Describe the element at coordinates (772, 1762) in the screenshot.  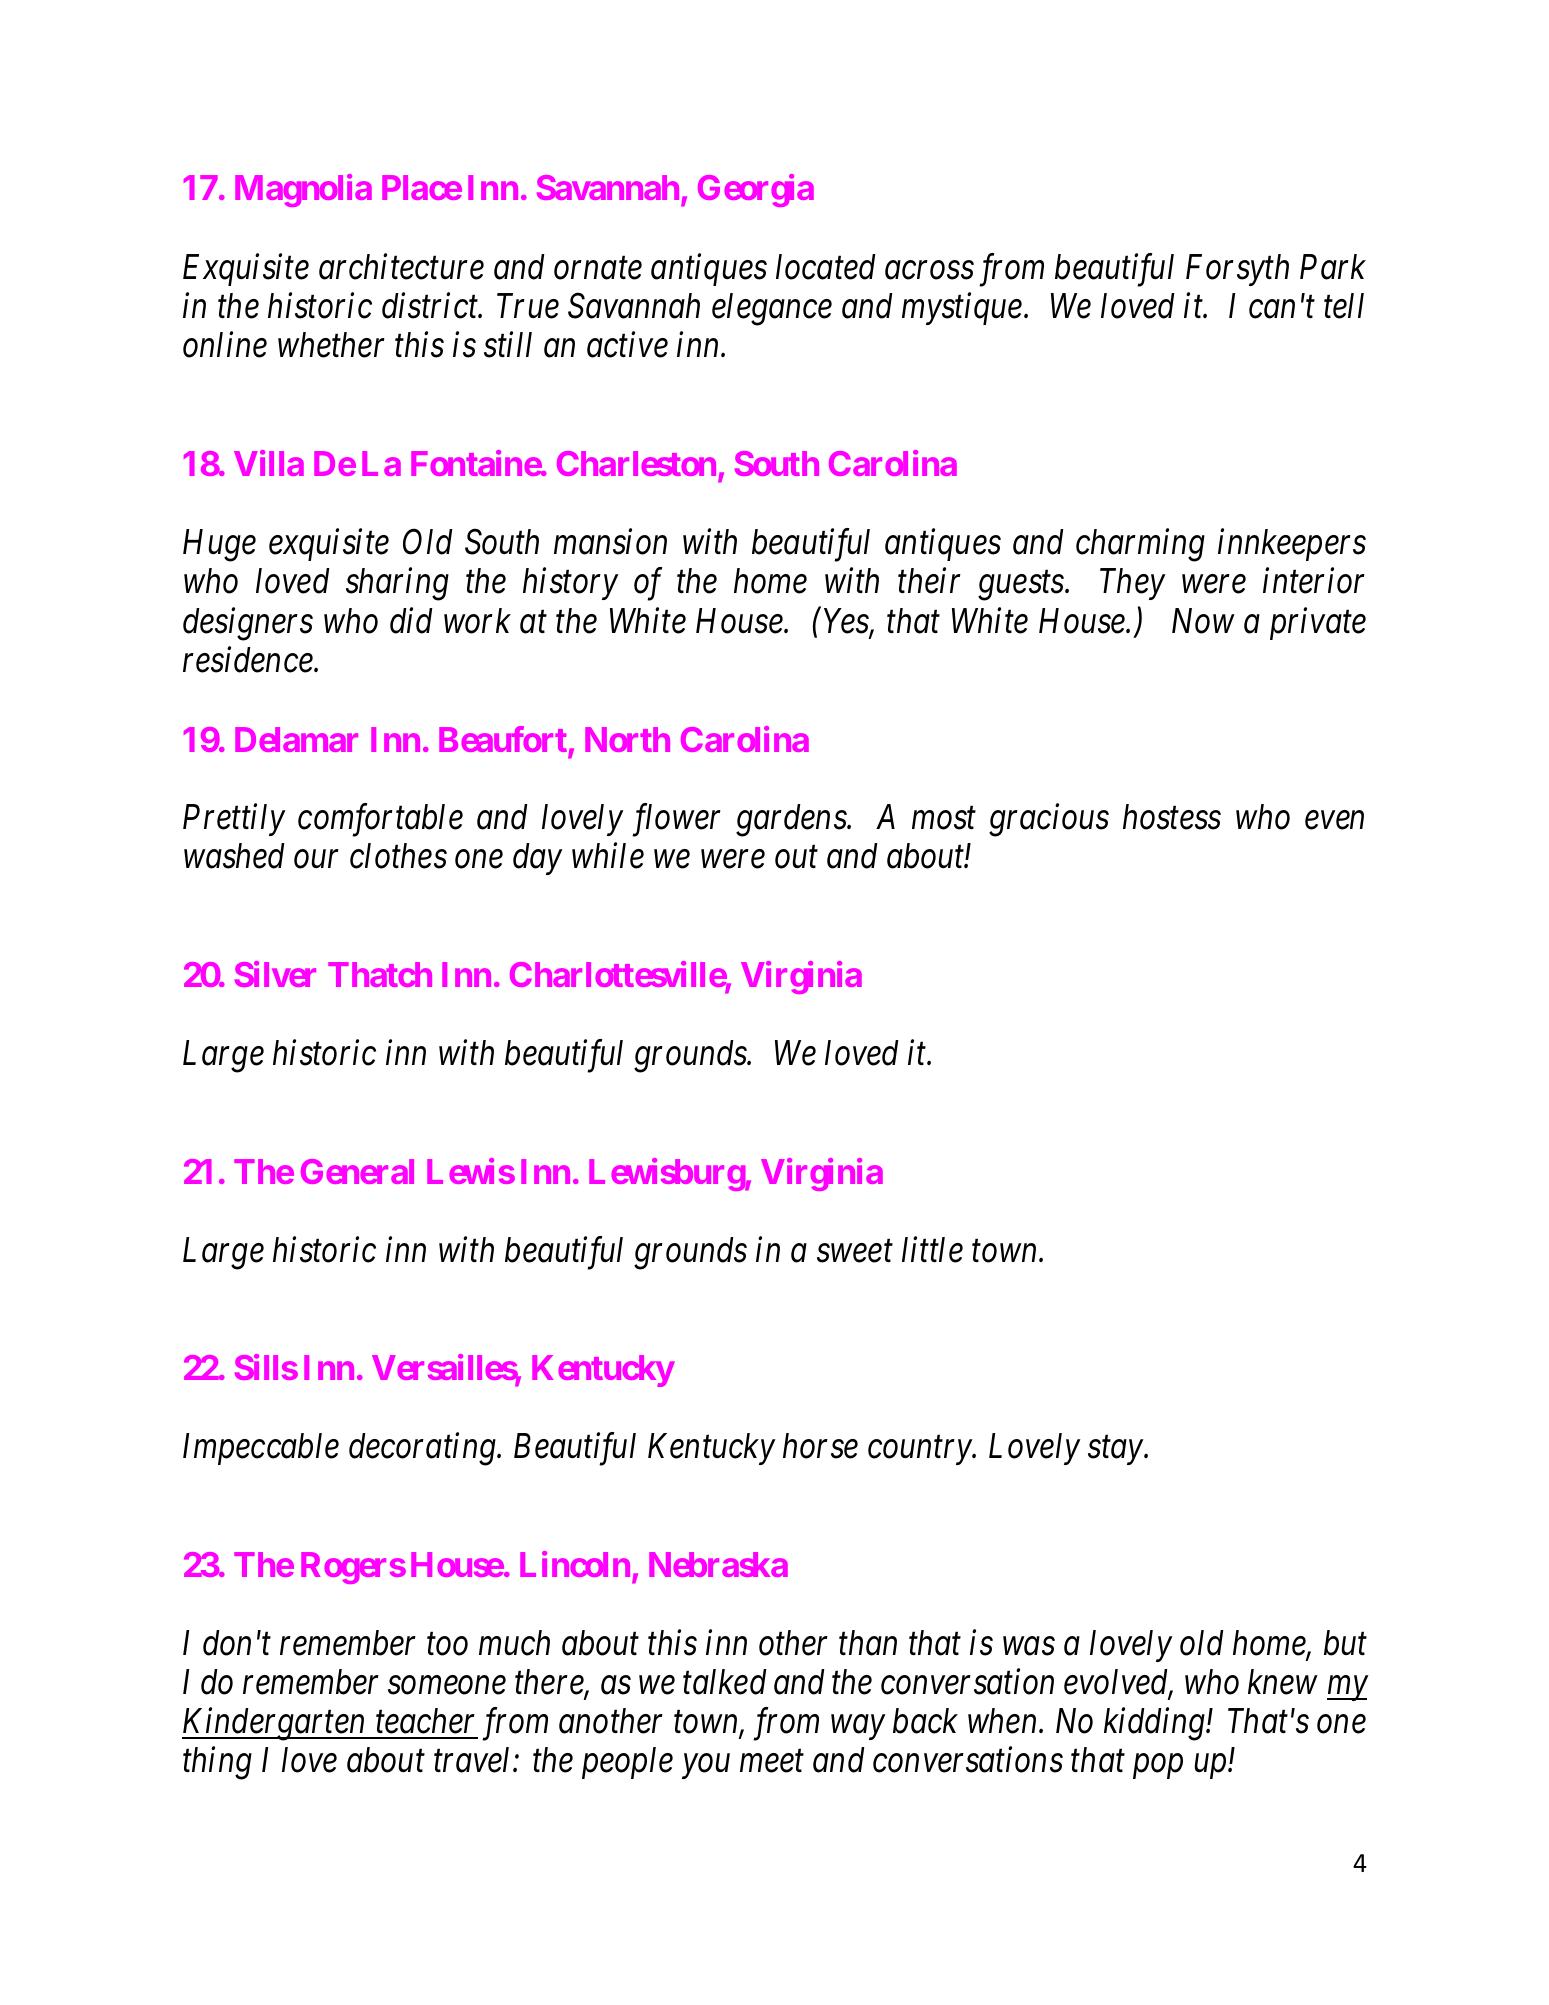
I see `meet` at that location.
